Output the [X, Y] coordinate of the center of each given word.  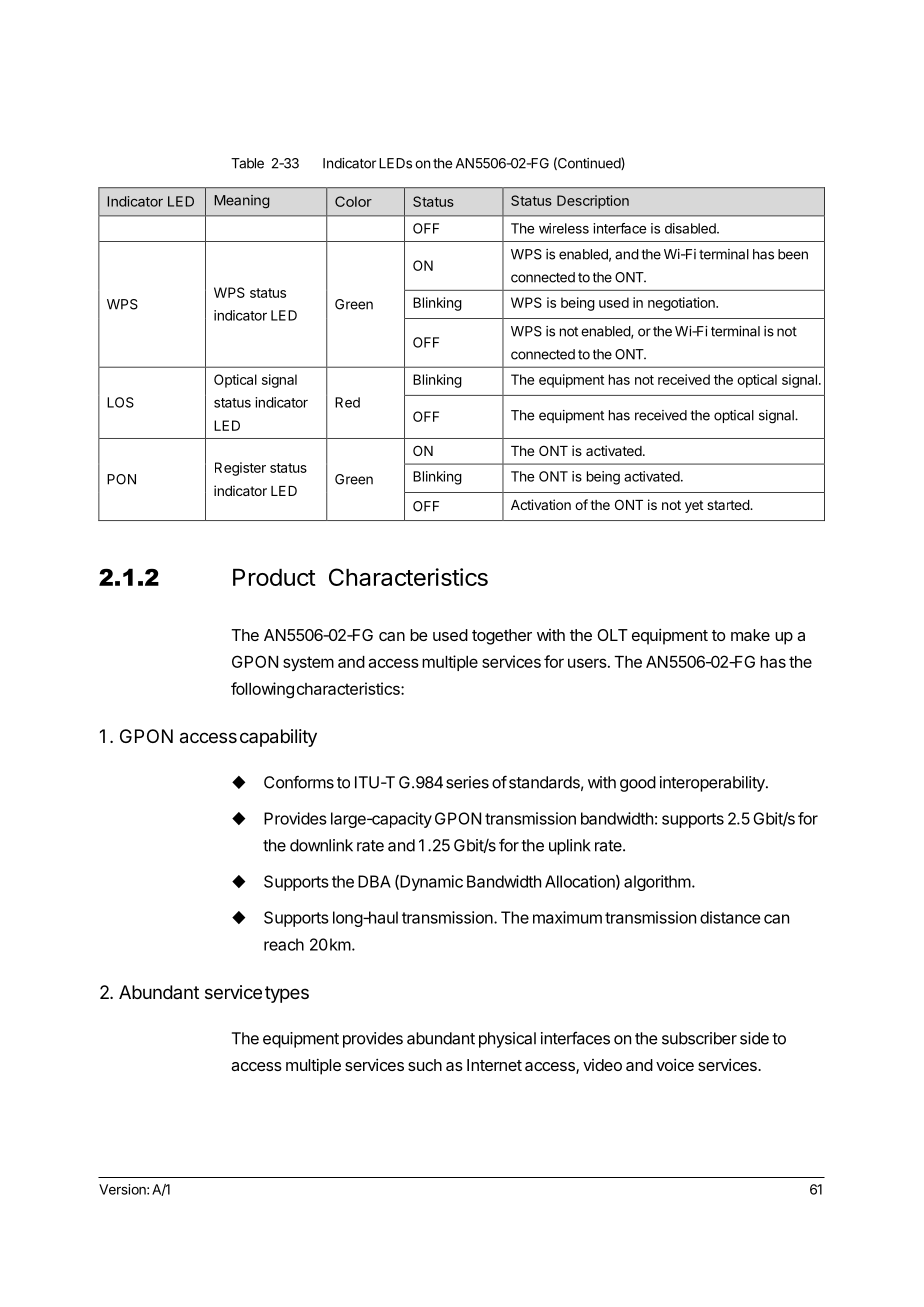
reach [284, 944]
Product [274, 577]
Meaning [241, 202]
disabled [691, 228]
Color [353, 201]
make [750, 635]
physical [507, 1040]
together [502, 637]
